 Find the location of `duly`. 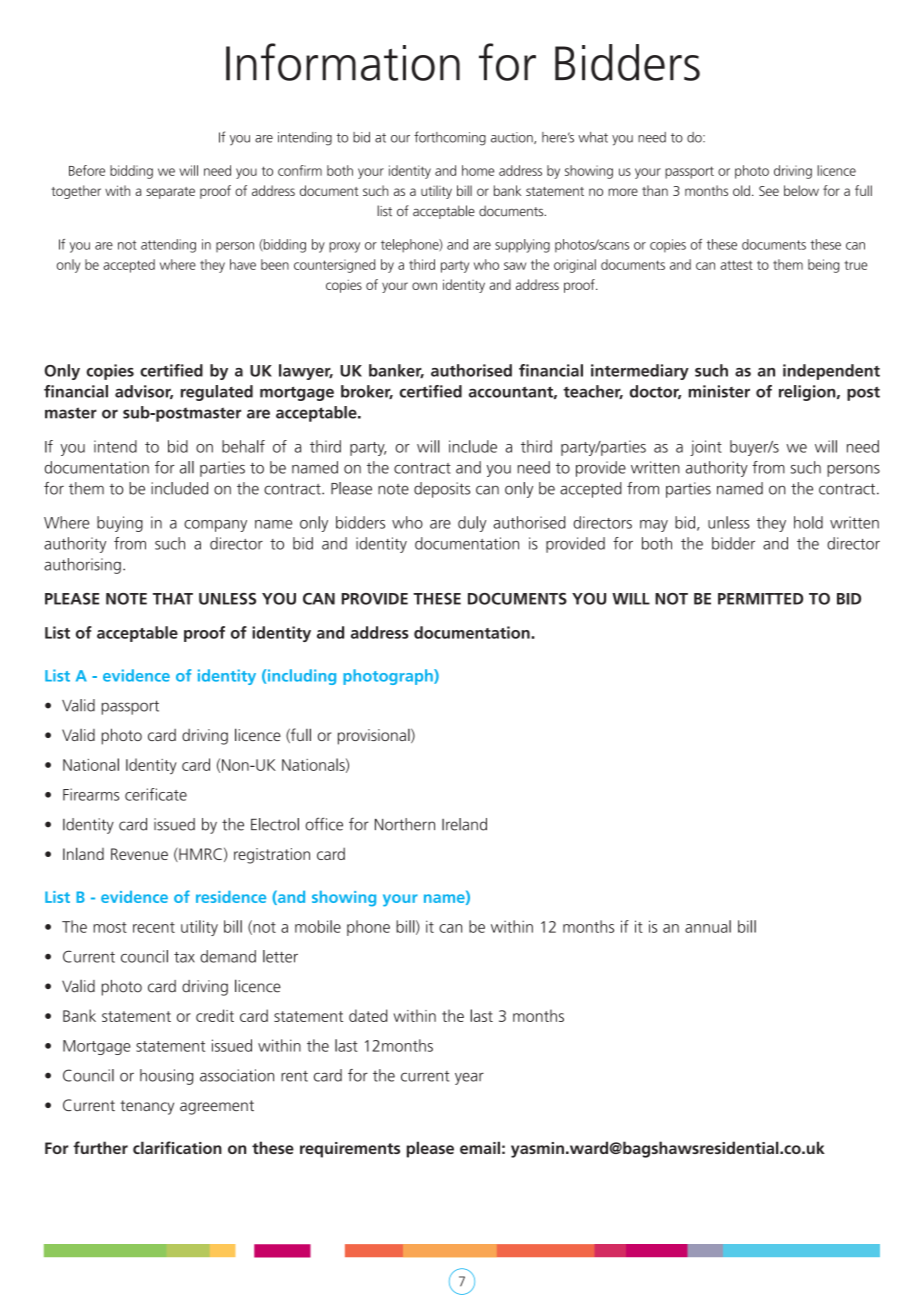

duly is located at coordinates (472, 524).
